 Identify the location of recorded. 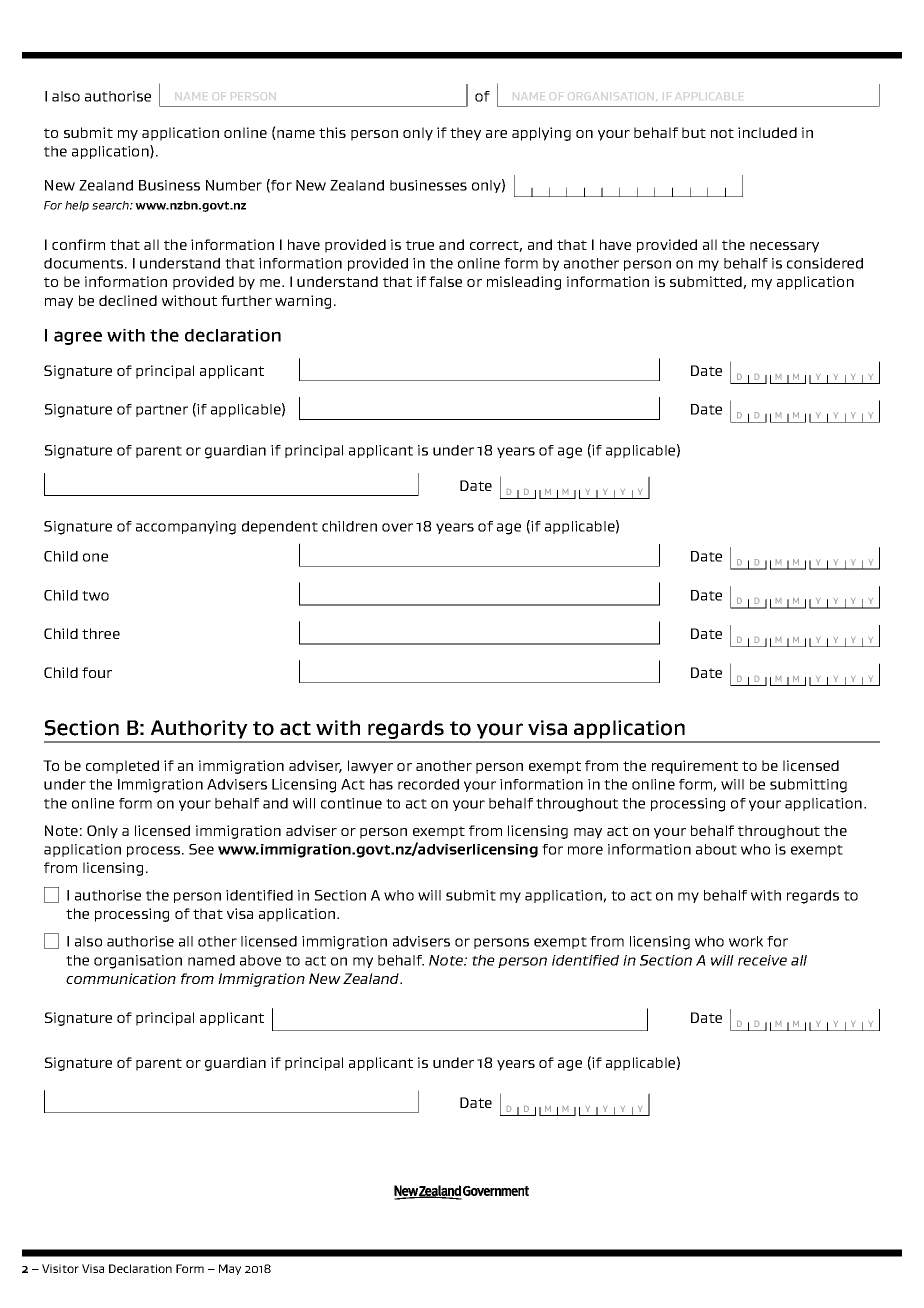
(428, 784).
